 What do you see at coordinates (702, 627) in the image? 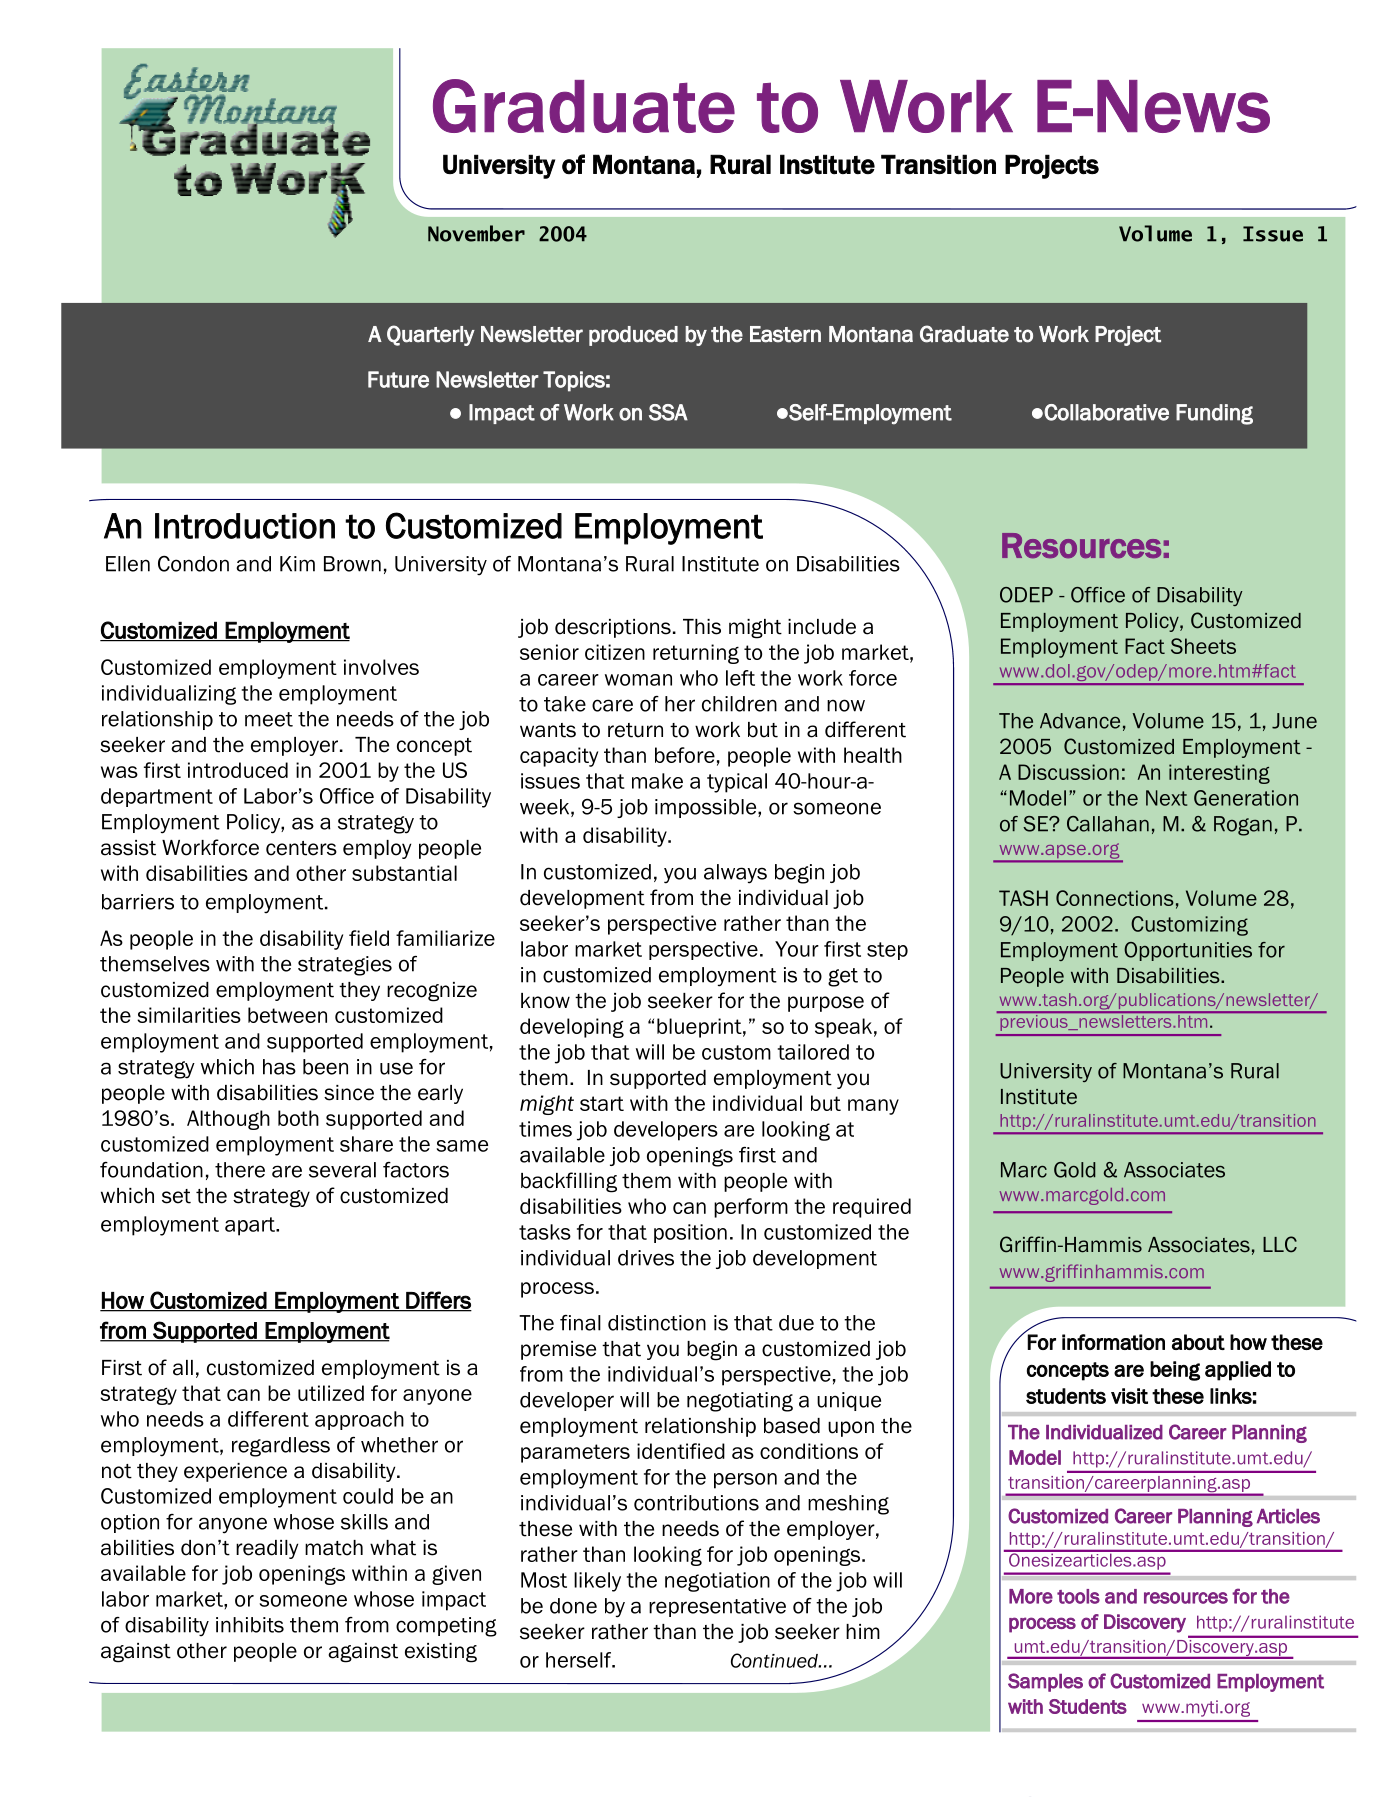
I see `This` at bounding box center [702, 627].
